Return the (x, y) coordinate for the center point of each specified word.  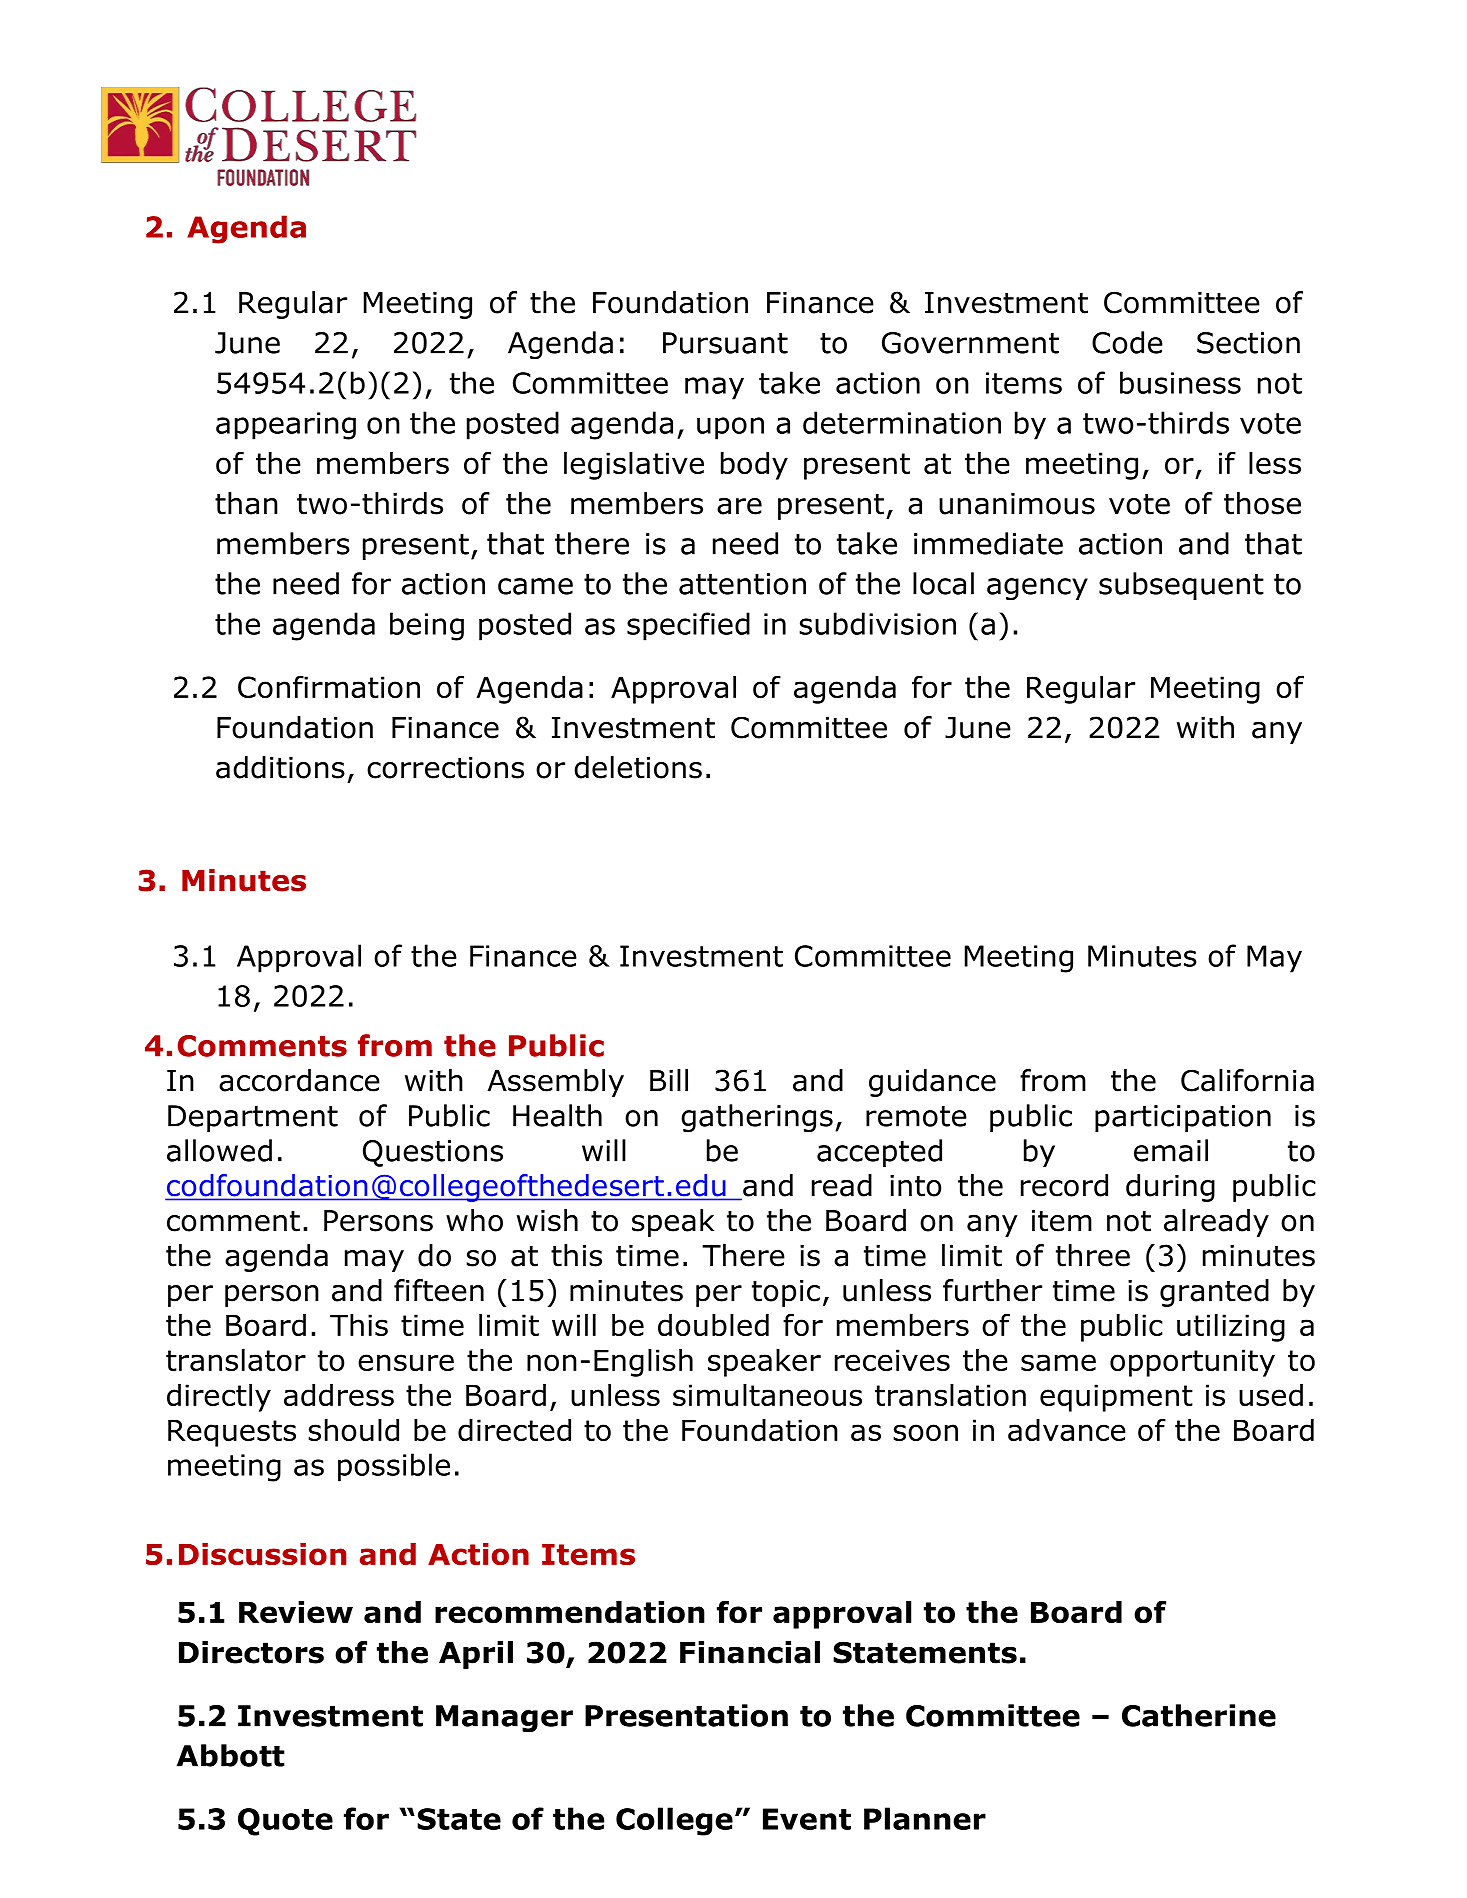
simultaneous (767, 1395)
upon (730, 428)
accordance (299, 1080)
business (1180, 382)
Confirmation (329, 686)
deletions (638, 767)
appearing (286, 426)
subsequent (1181, 586)
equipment (1116, 1398)
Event (807, 1819)
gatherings (757, 1118)
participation (1183, 1118)
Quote (285, 1822)
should (353, 1430)
